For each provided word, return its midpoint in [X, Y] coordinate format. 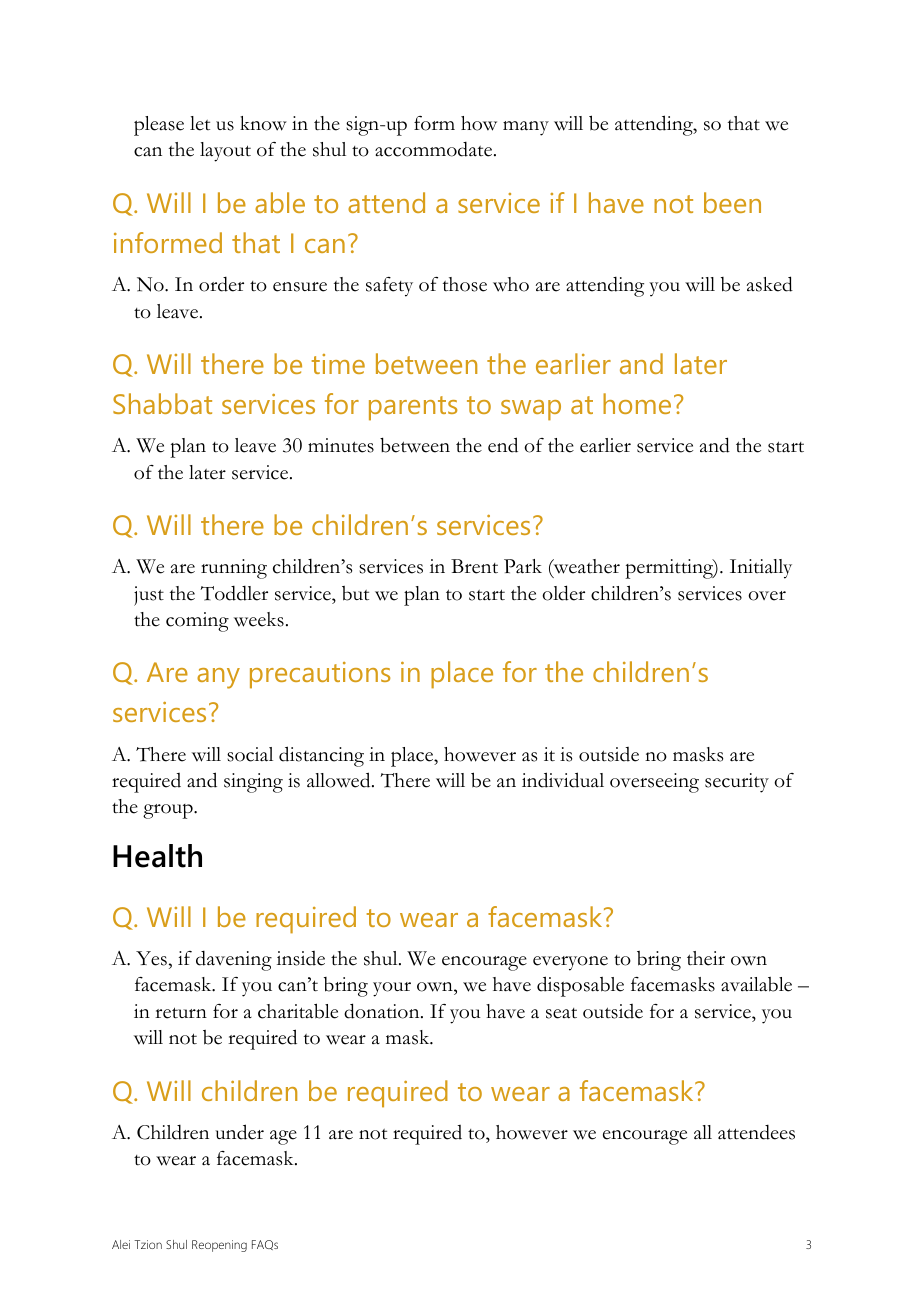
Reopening [219, 1246]
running [234, 569]
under [239, 1132]
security [737, 783]
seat [561, 1013]
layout [225, 152]
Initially [761, 569]
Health [157, 856]
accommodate [435, 149]
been [732, 202]
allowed [340, 780]
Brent [474, 566]
